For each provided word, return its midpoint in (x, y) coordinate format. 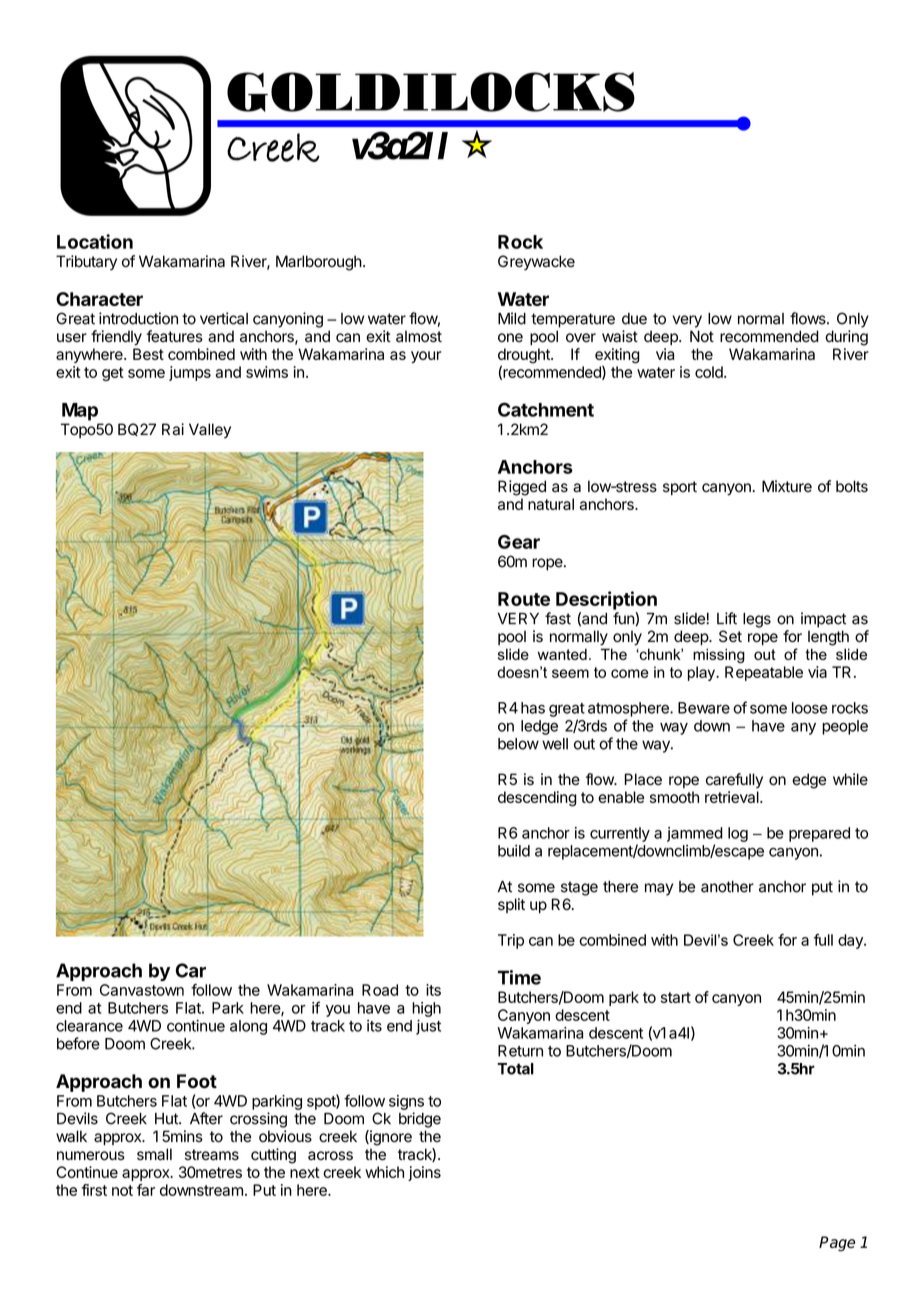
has (533, 708)
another (727, 887)
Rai (173, 429)
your (426, 357)
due (634, 319)
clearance (89, 1026)
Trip (511, 941)
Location (95, 241)
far (146, 1190)
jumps (190, 373)
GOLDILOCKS (431, 92)
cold (710, 372)
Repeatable (764, 673)
